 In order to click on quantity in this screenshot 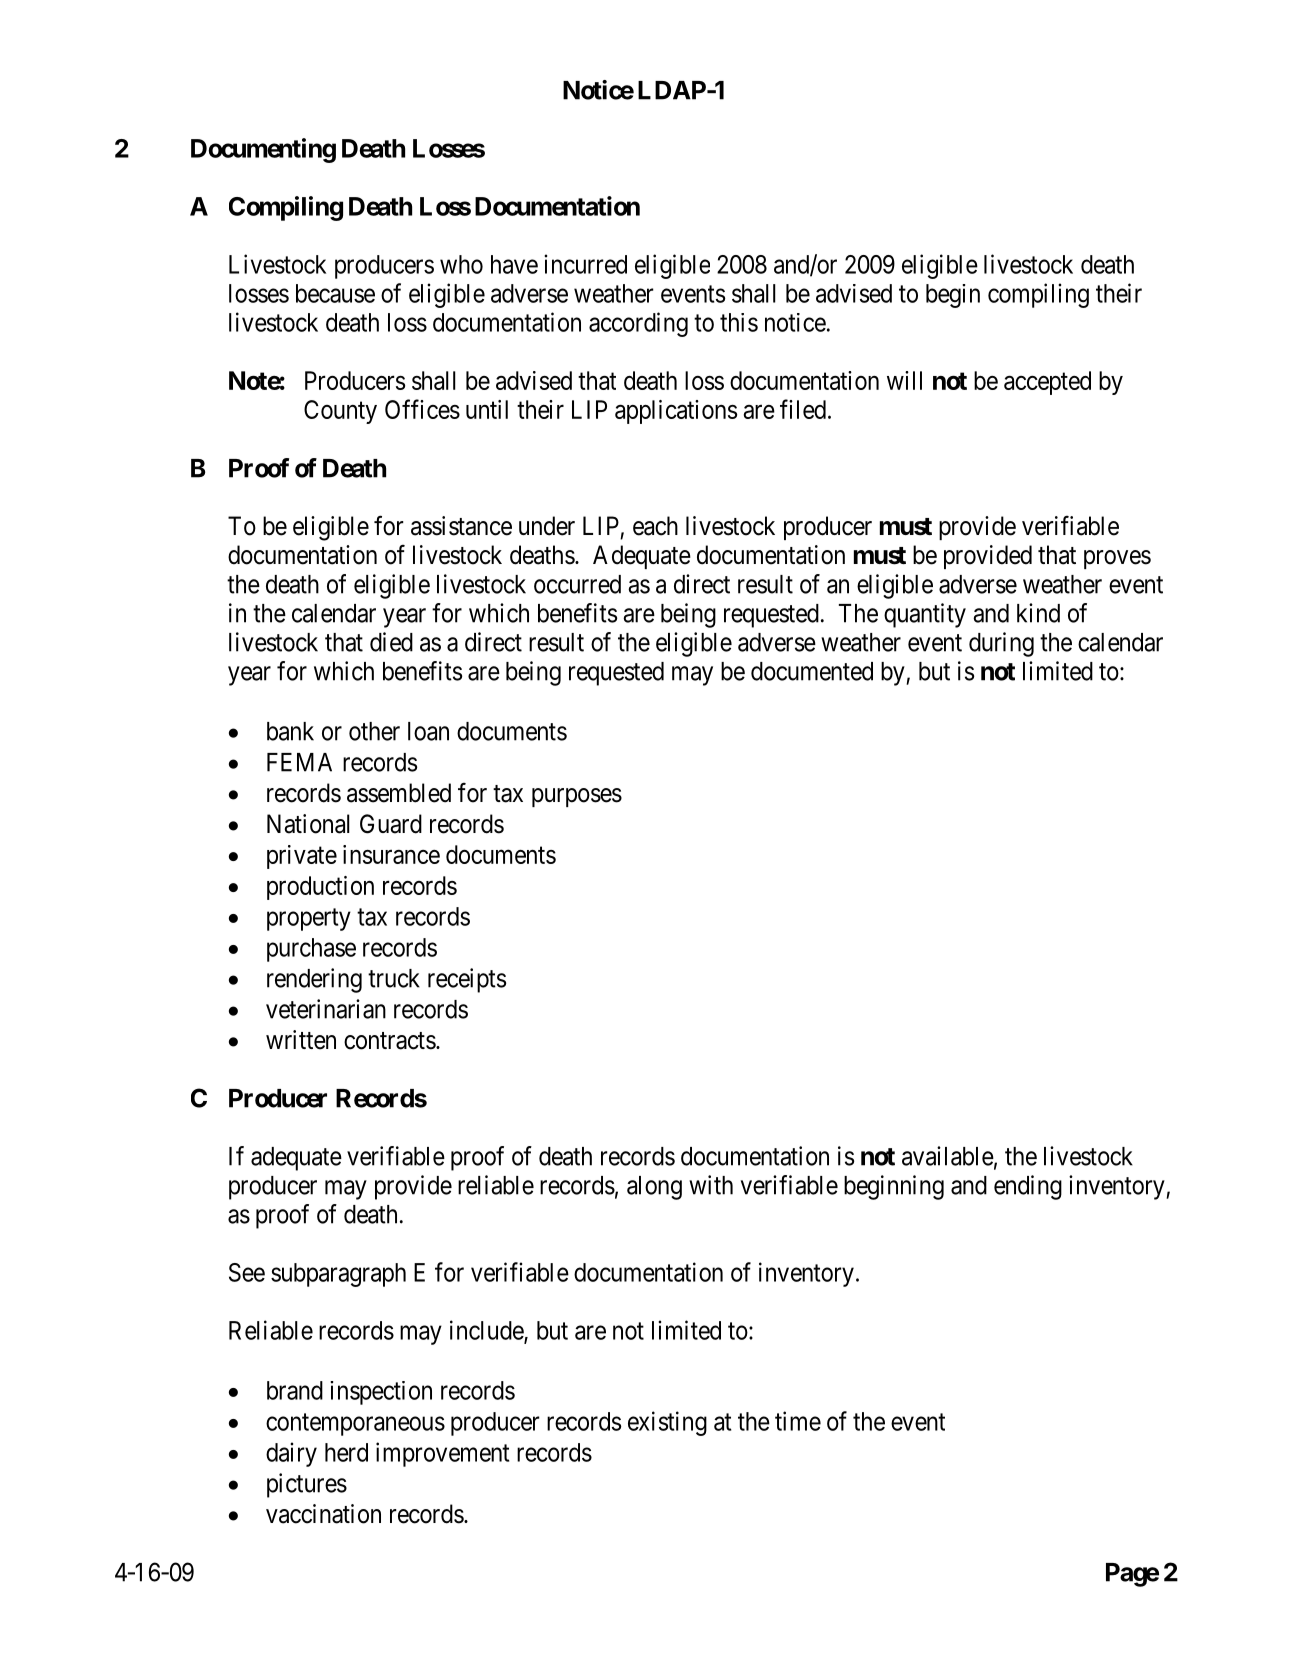, I will do `click(925, 615)`.
